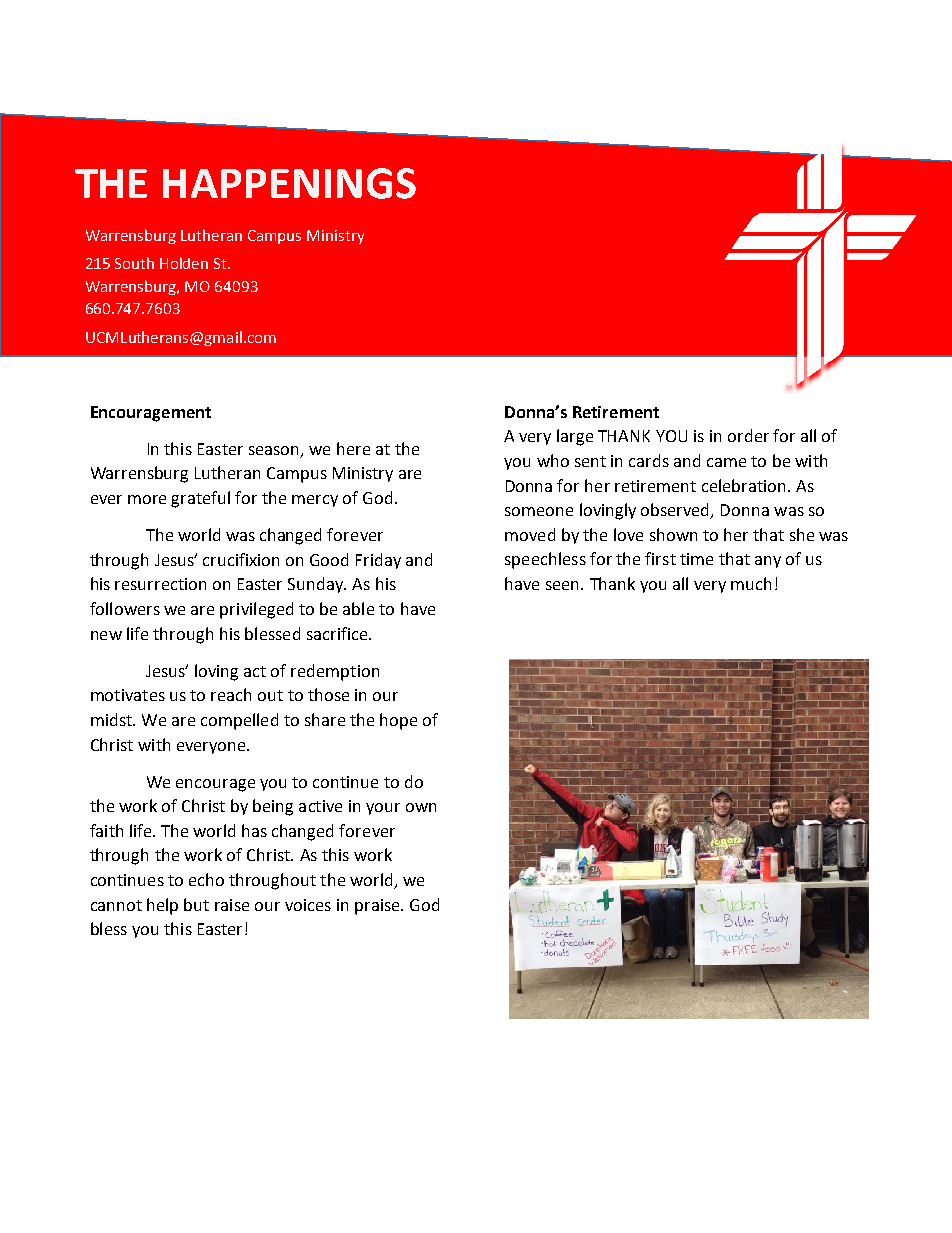 The image size is (952, 1233). I want to click on voices, so click(308, 905).
